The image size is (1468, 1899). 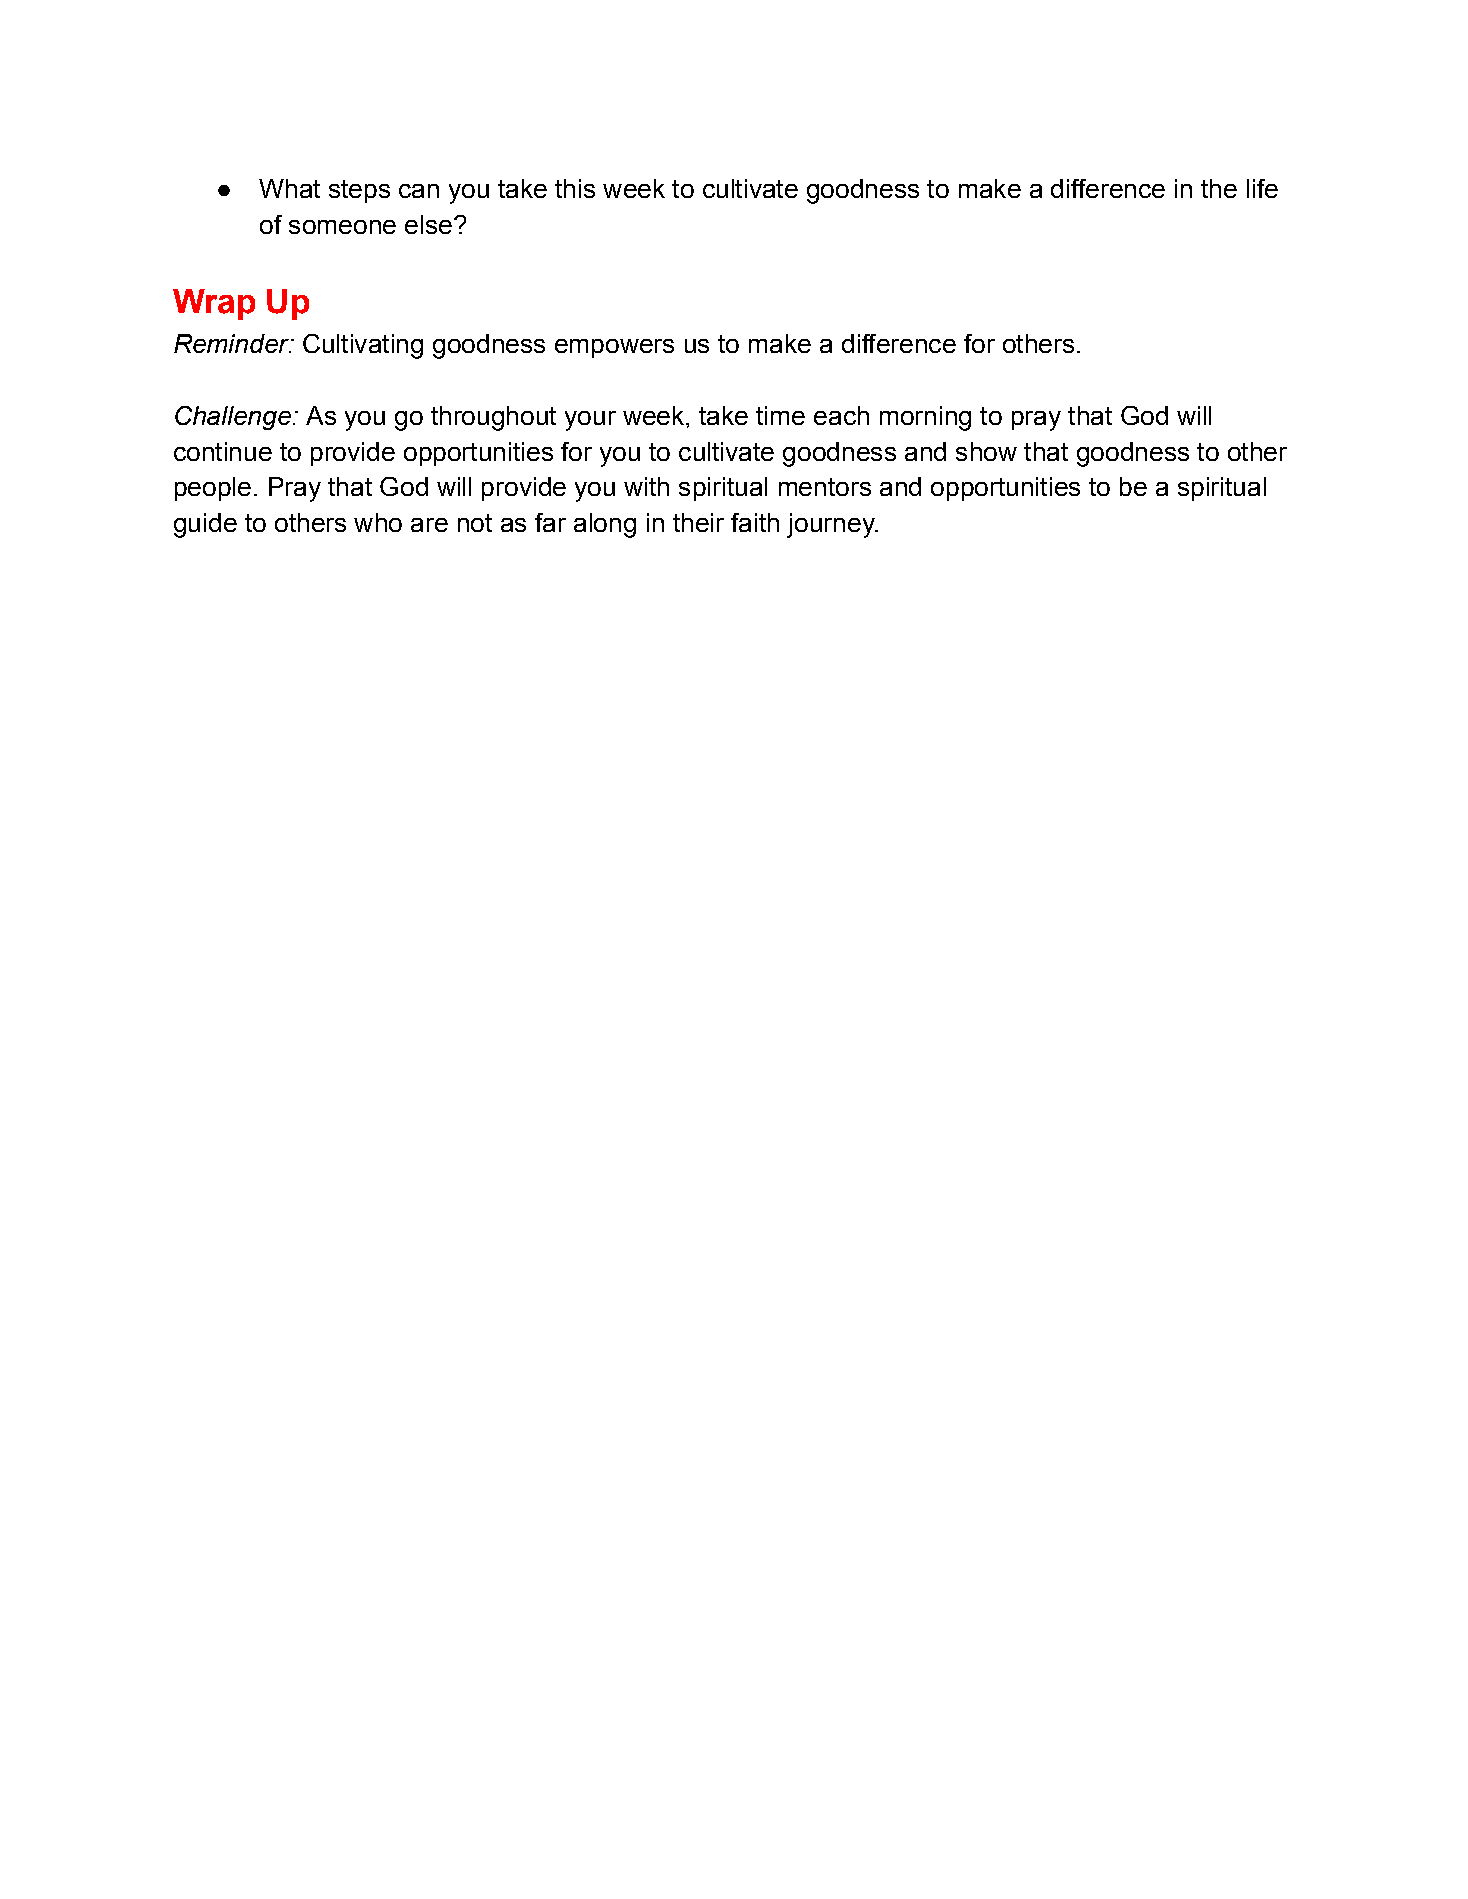 I want to click on morning, so click(x=925, y=418).
